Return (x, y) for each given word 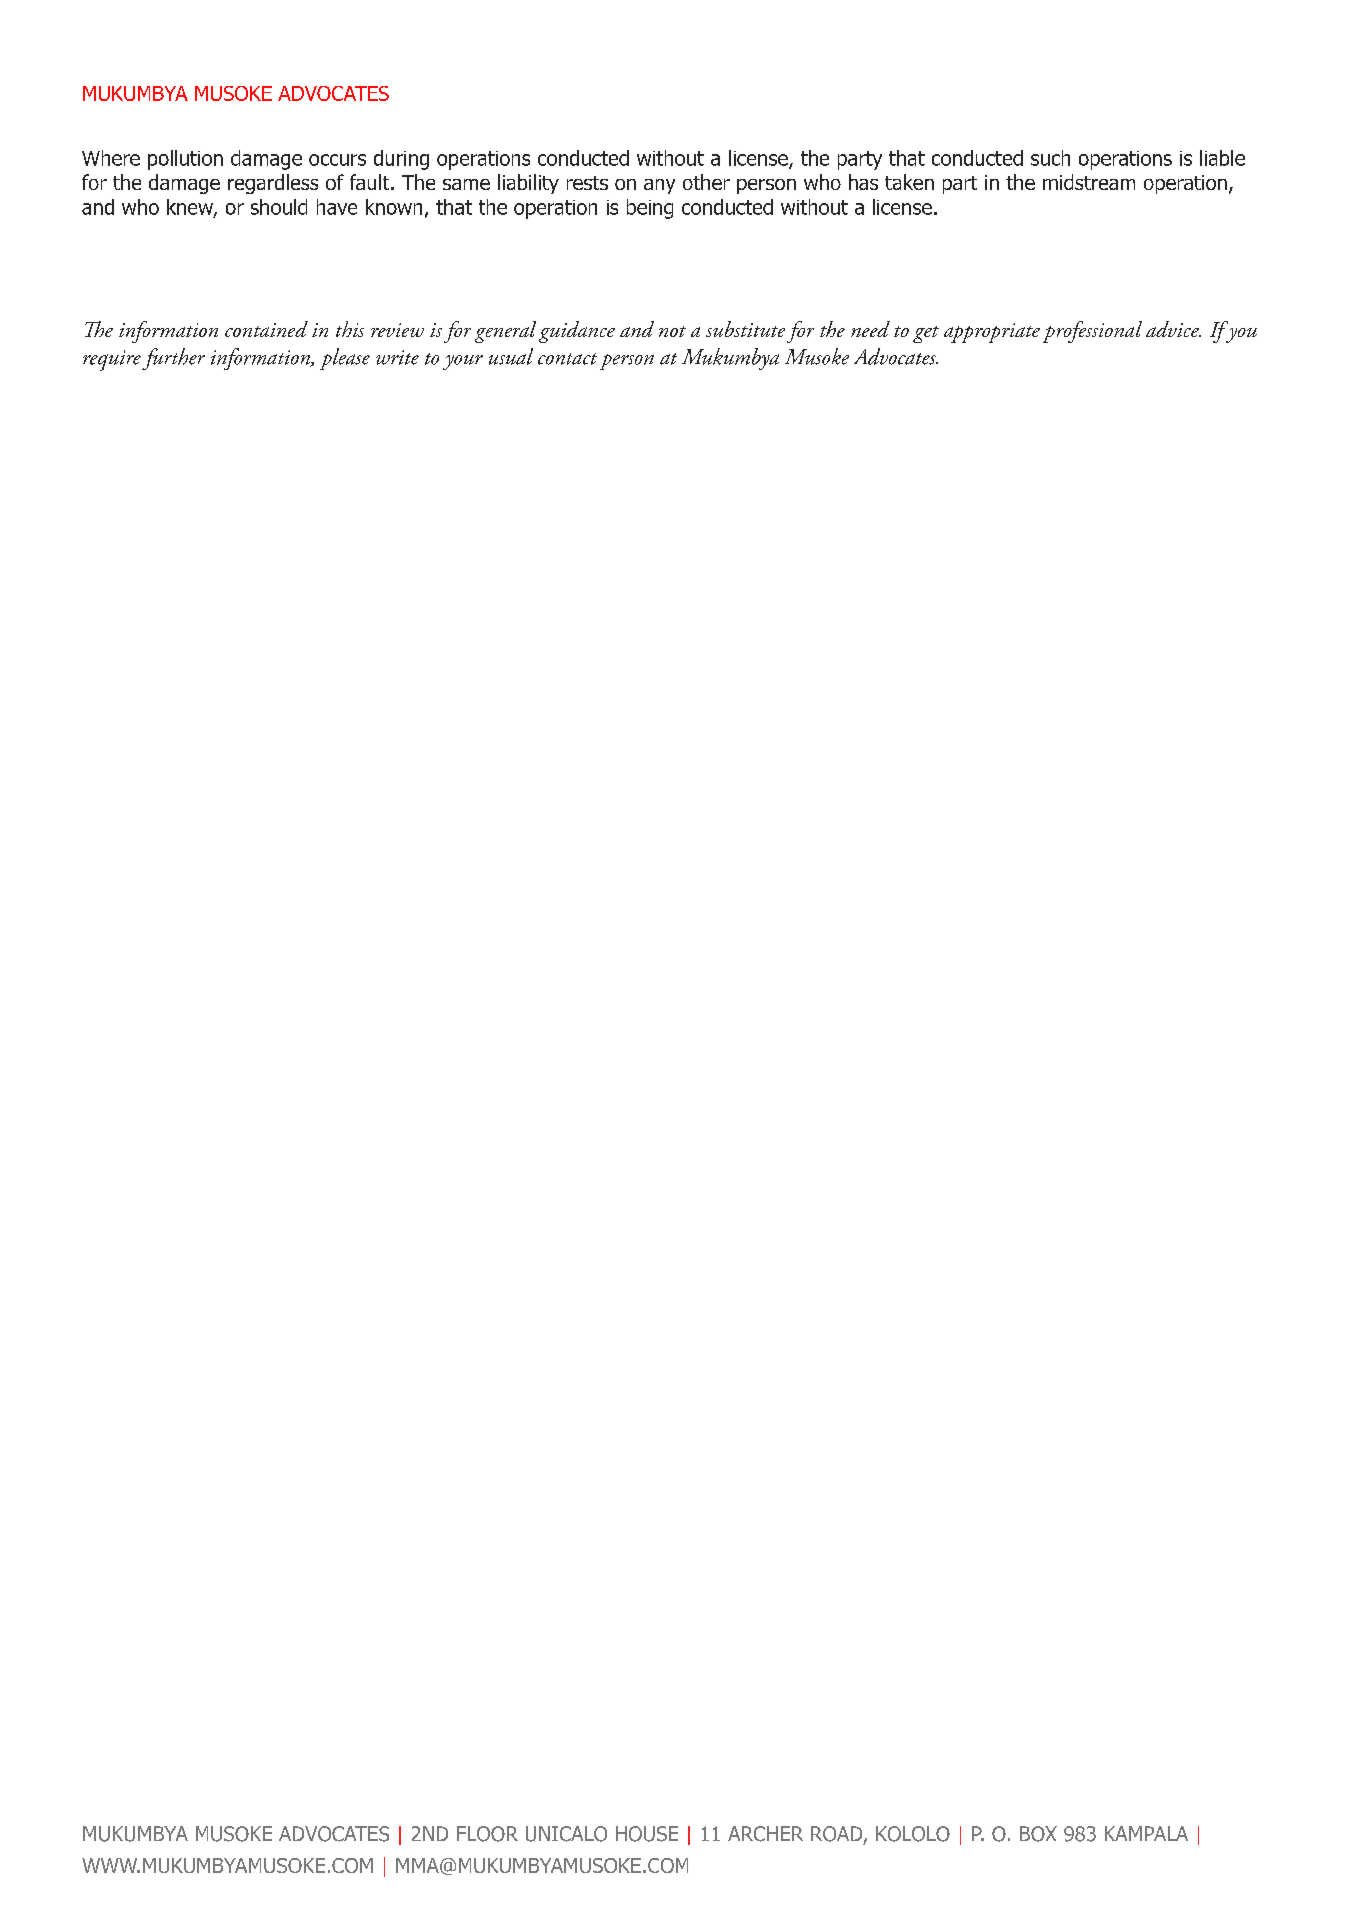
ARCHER (765, 1834)
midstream (1089, 182)
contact (567, 359)
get (926, 334)
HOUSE (647, 1834)
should (279, 207)
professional (1092, 332)
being (650, 209)
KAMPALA (1146, 1833)
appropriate (992, 333)
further (173, 359)
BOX (1038, 1834)
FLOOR (487, 1834)
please (345, 359)
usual (511, 356)
